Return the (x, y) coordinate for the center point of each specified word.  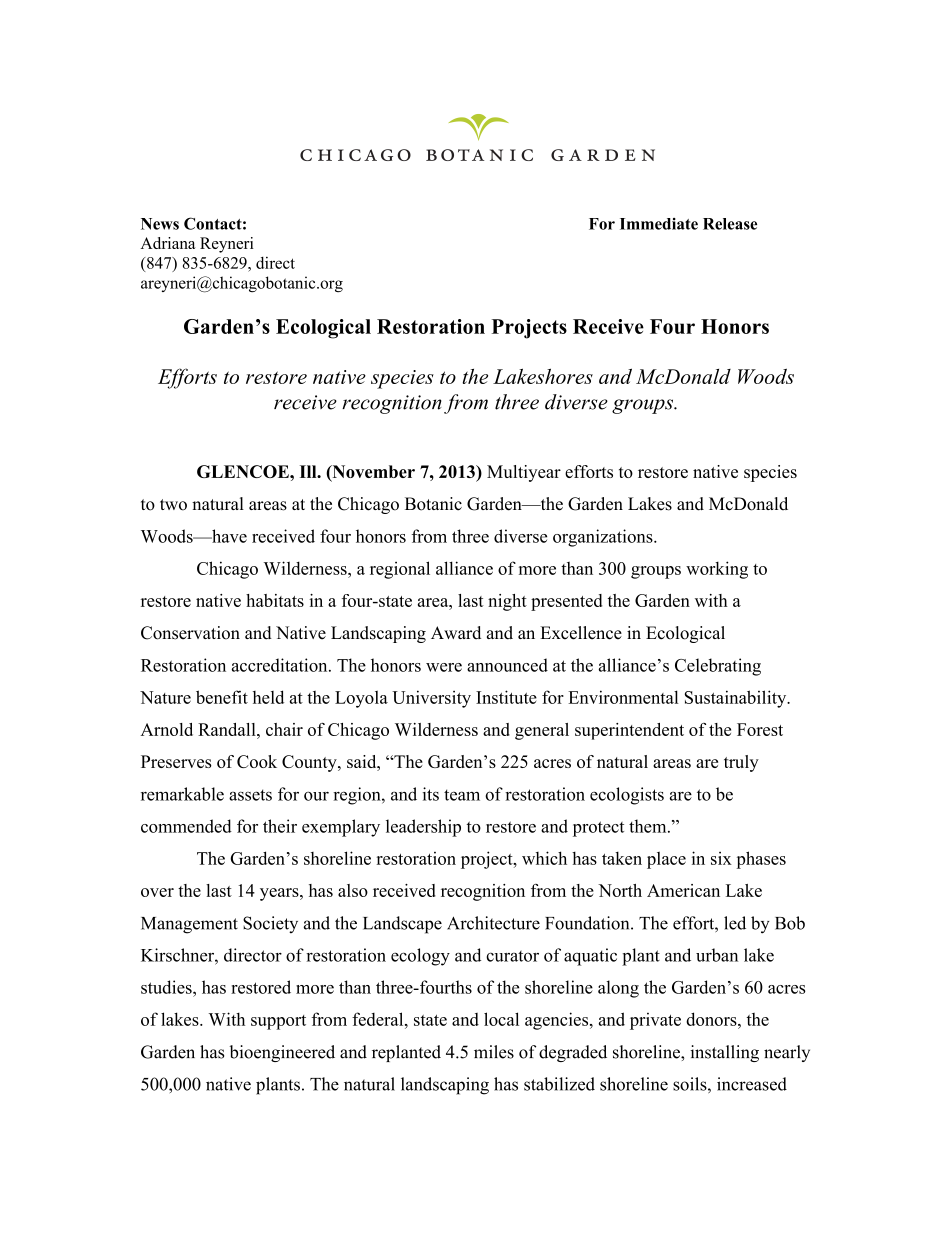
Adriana (168, 243)
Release (730, 224)
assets (250, 795)
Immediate (659, 224)
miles (494, 1052)
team (462, 795)
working (717, 570)
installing (724, 1053)
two (173, 505)
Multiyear (524, 473)
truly (741, 763)
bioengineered (282, 1053)
